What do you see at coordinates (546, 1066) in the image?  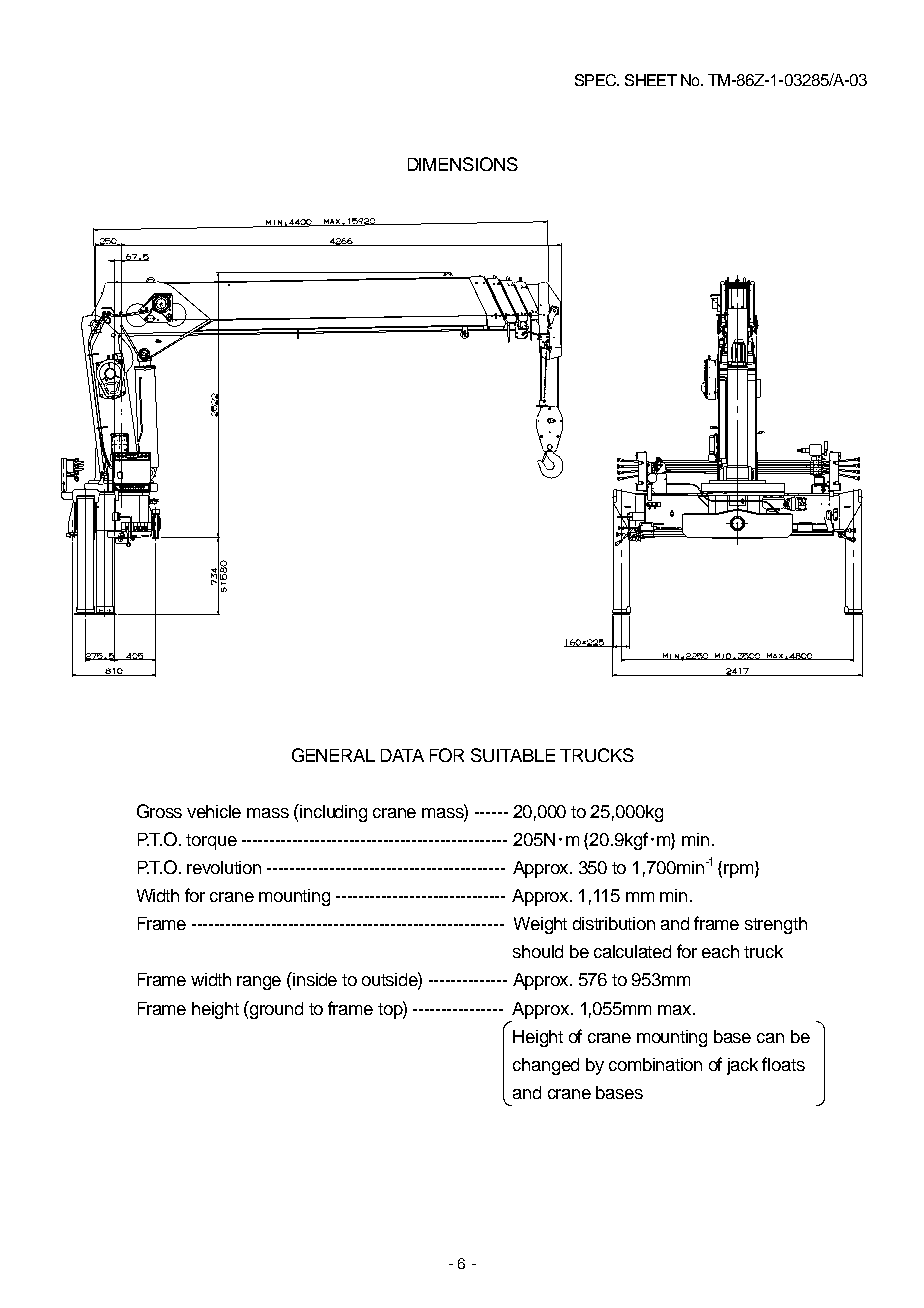 I see `changed` at bounding box center [546, 1066].
